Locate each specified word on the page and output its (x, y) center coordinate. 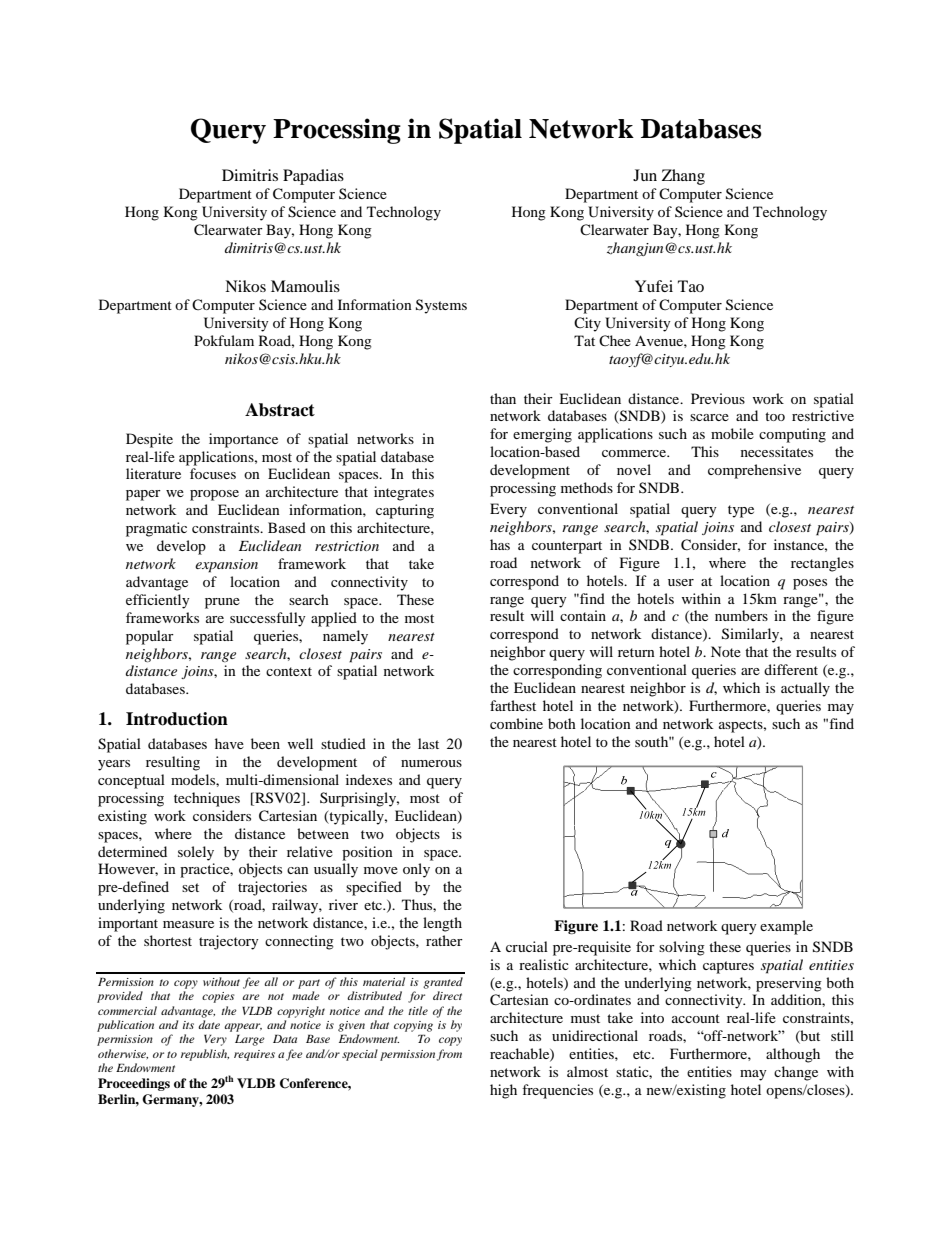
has (500, 544)
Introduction (177, 719)
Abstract (280, 410)
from (449, 1055)
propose (214, 495)
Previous (718, 398)
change (796, 1073)
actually (805, 689)
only (416, 870)
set (190, 887)
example (786, 927)
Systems (441, 306)
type (741, 511)
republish (205, 1055)
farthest (513, 705)
